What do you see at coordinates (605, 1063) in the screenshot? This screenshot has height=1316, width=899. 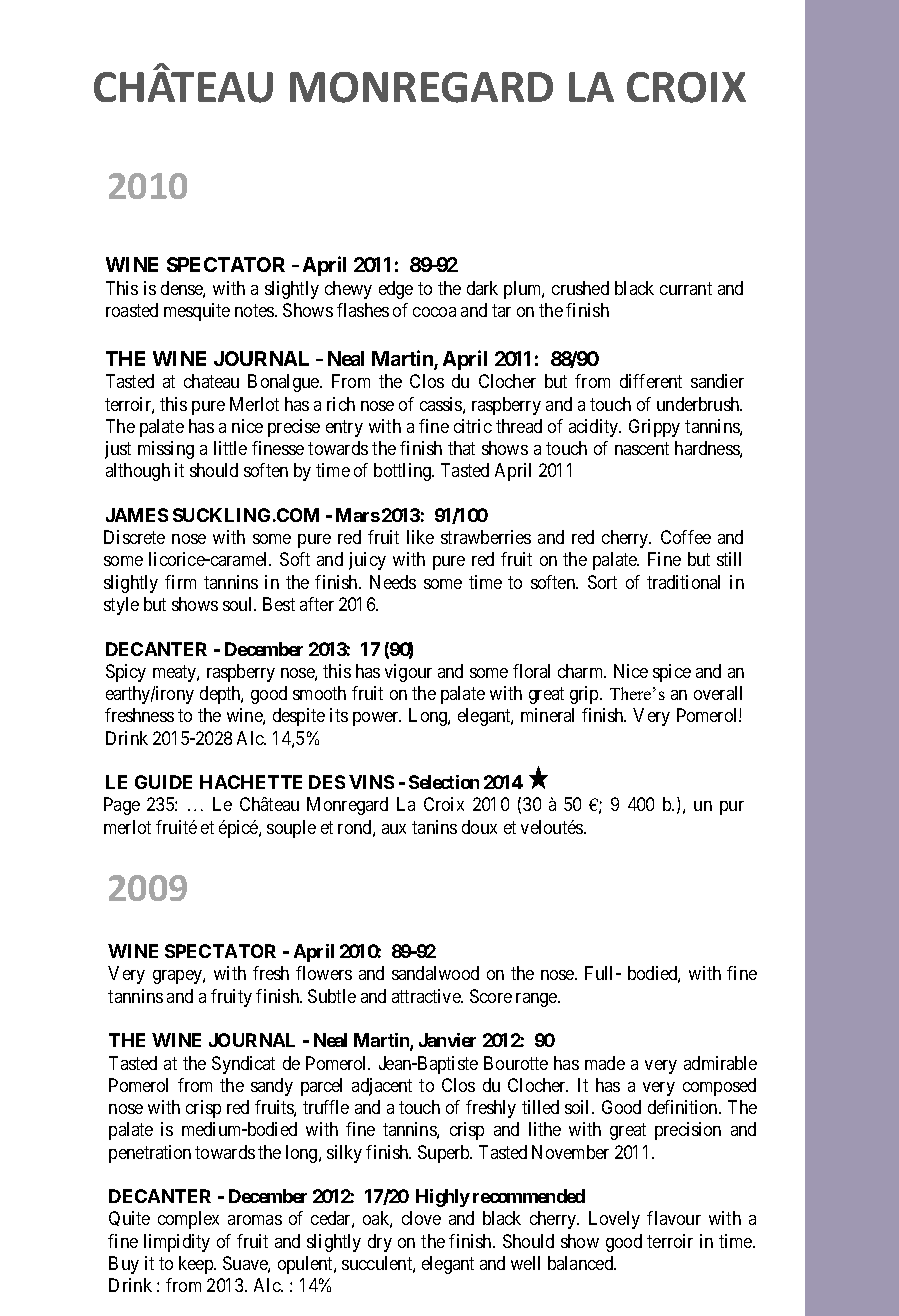 I see `made` at bounding box center [605, 1063].
